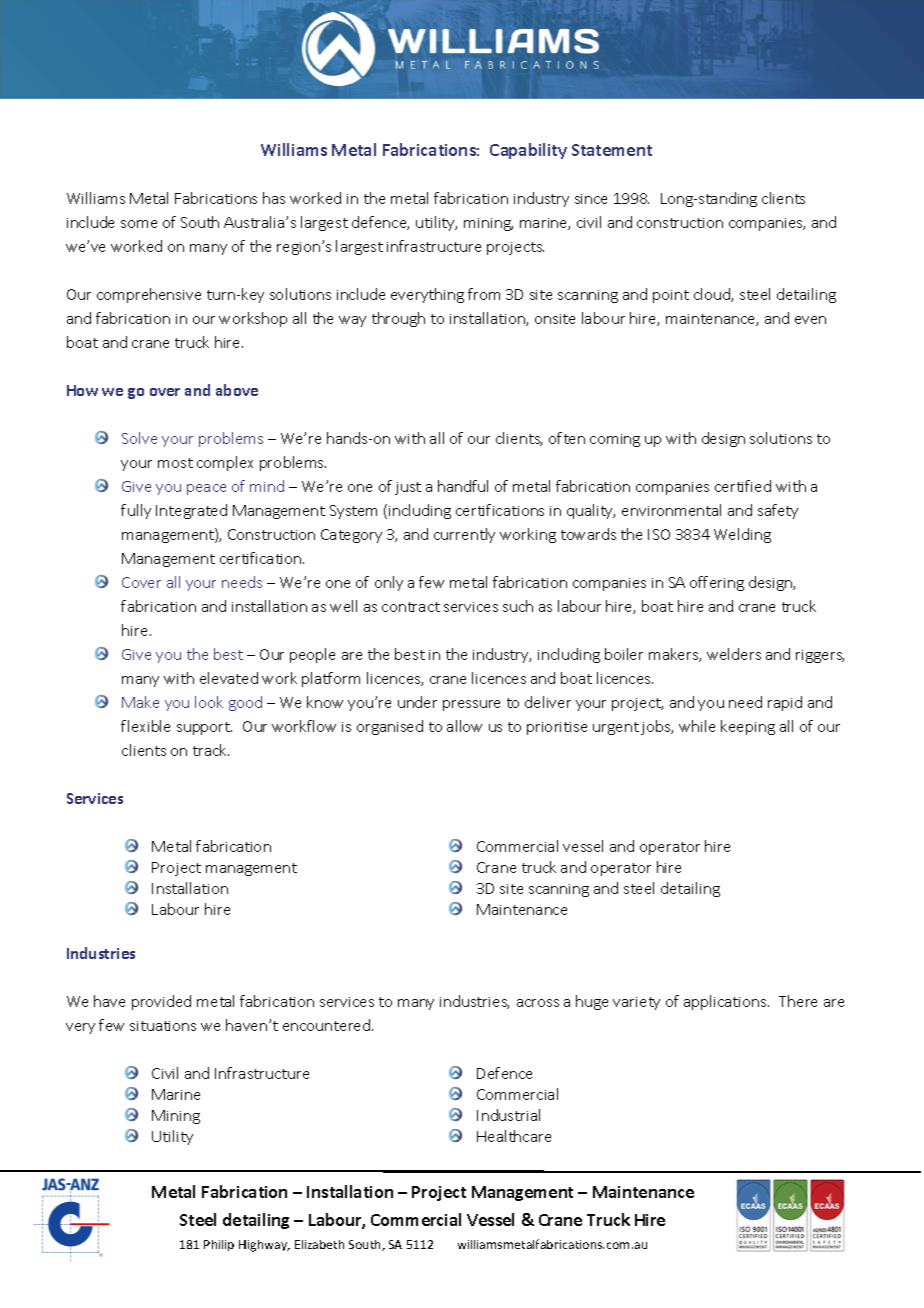  I want to click on look, so click(209, 702).
